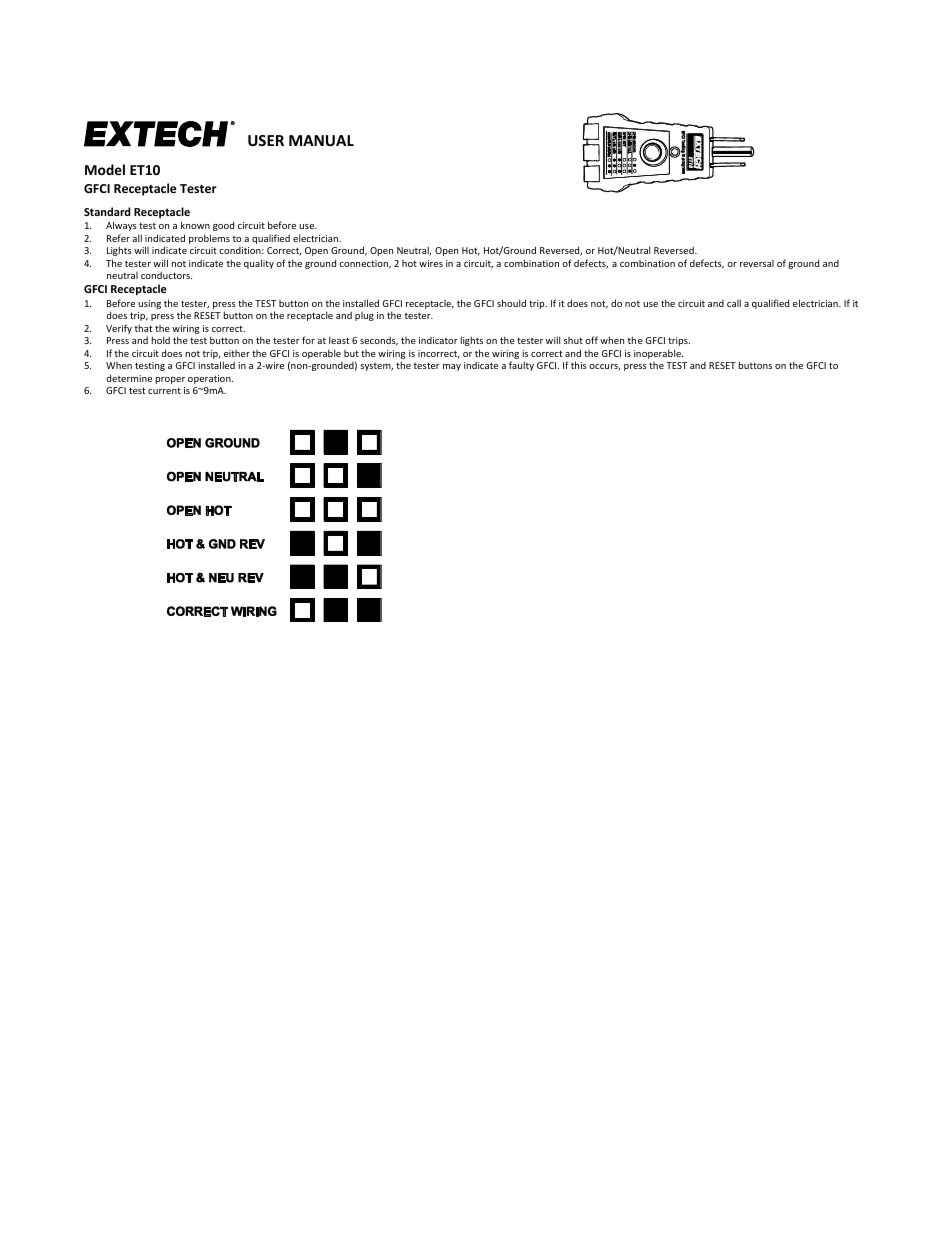 The height and width of the document is (1233, 952). Describe the element at coordinates (321, 140) in the document. I see `MANUAL` at that location.
